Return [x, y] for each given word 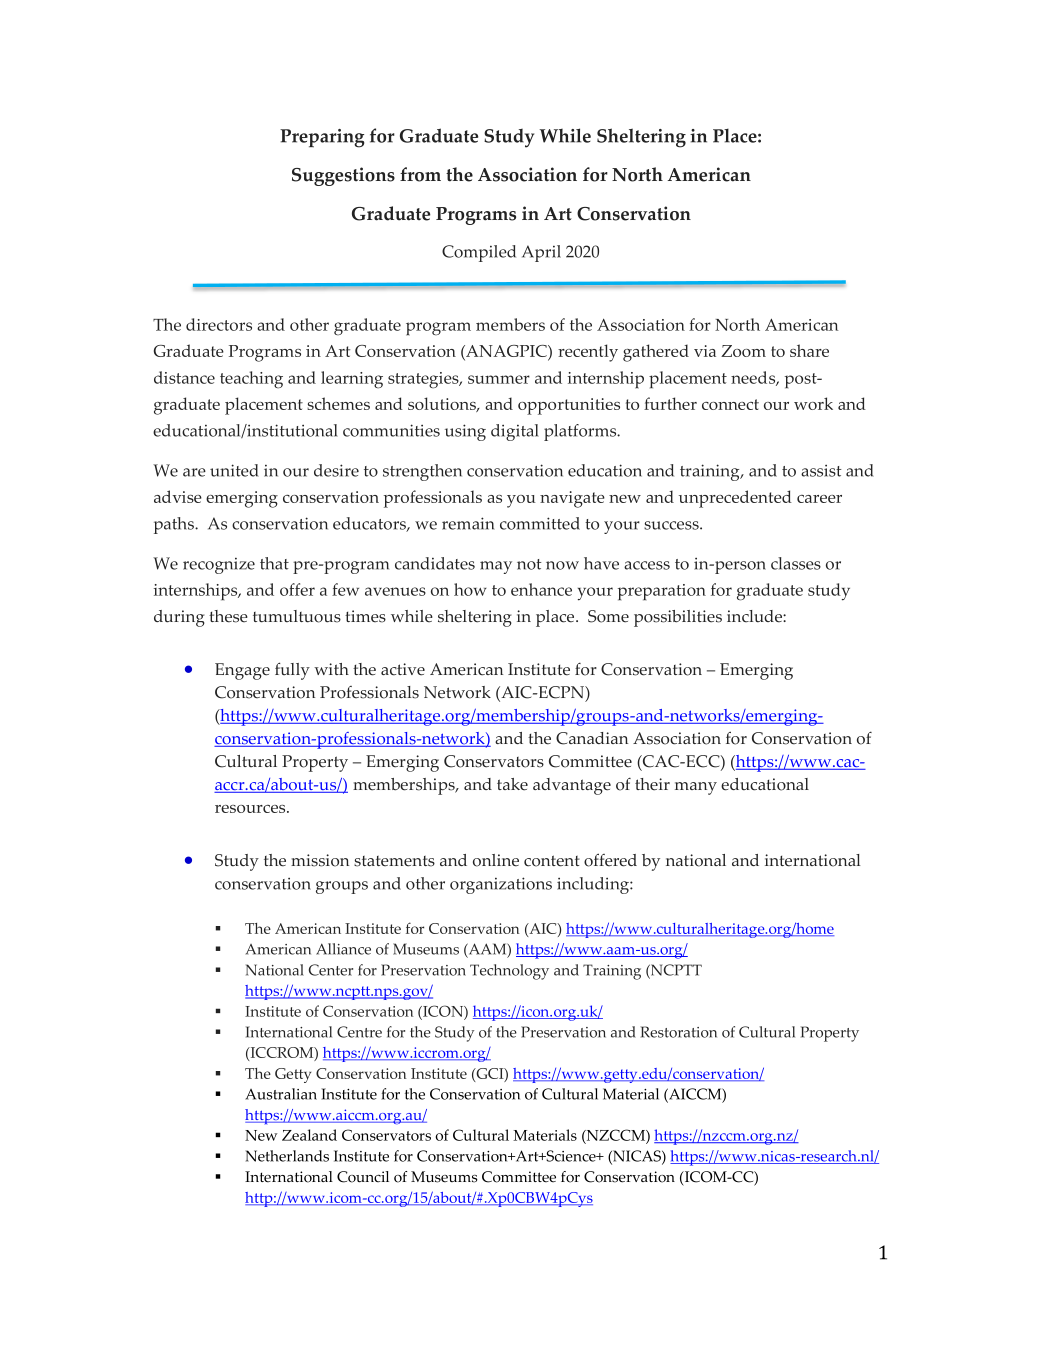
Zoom [743, 351]
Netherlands [287, 1156]
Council [363, 1177]
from [420, 174]
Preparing [322, 138]
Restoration [679, 1032]
